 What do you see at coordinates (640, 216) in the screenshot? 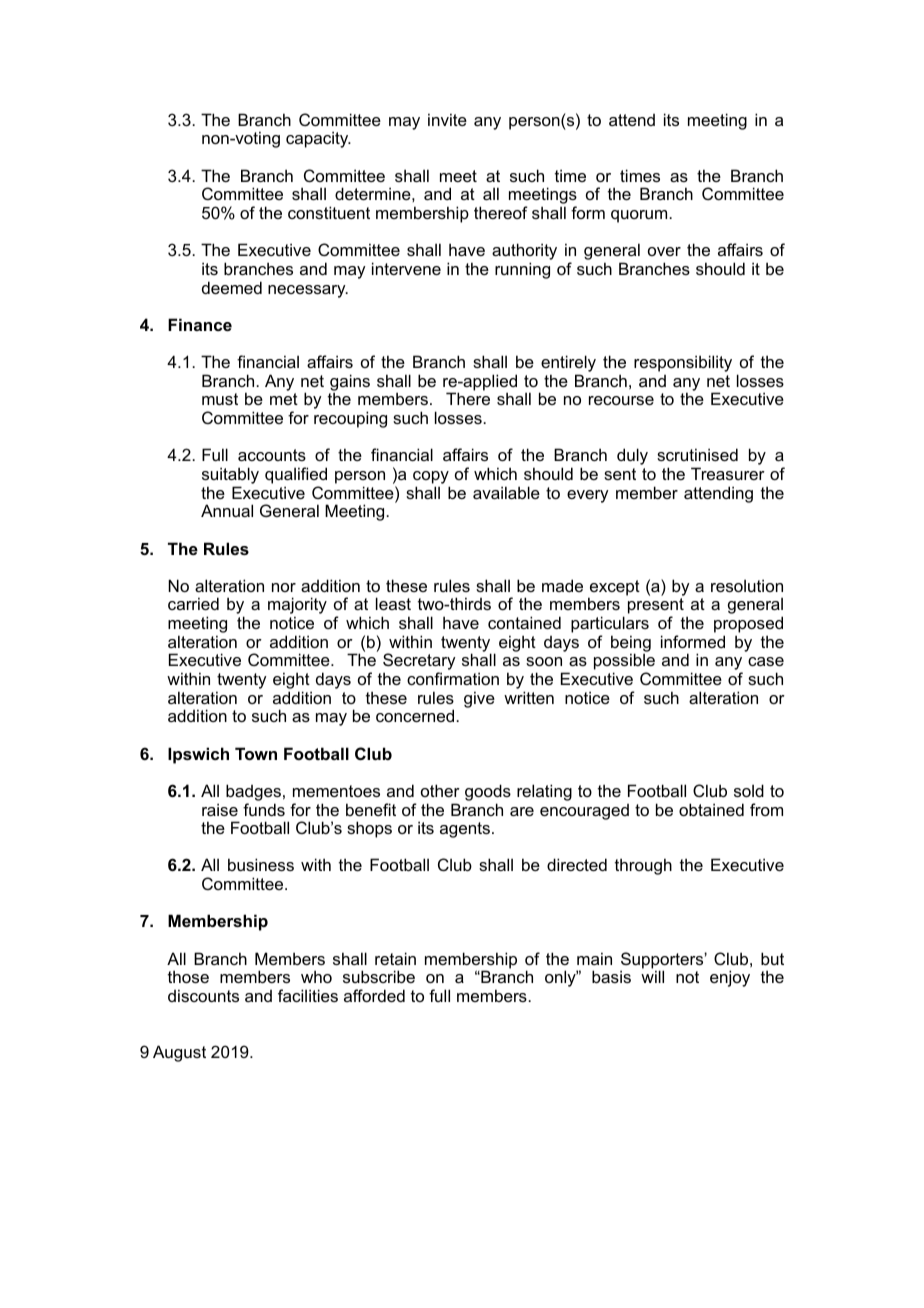
I see `quorum` at bounding box center [640, 216].
